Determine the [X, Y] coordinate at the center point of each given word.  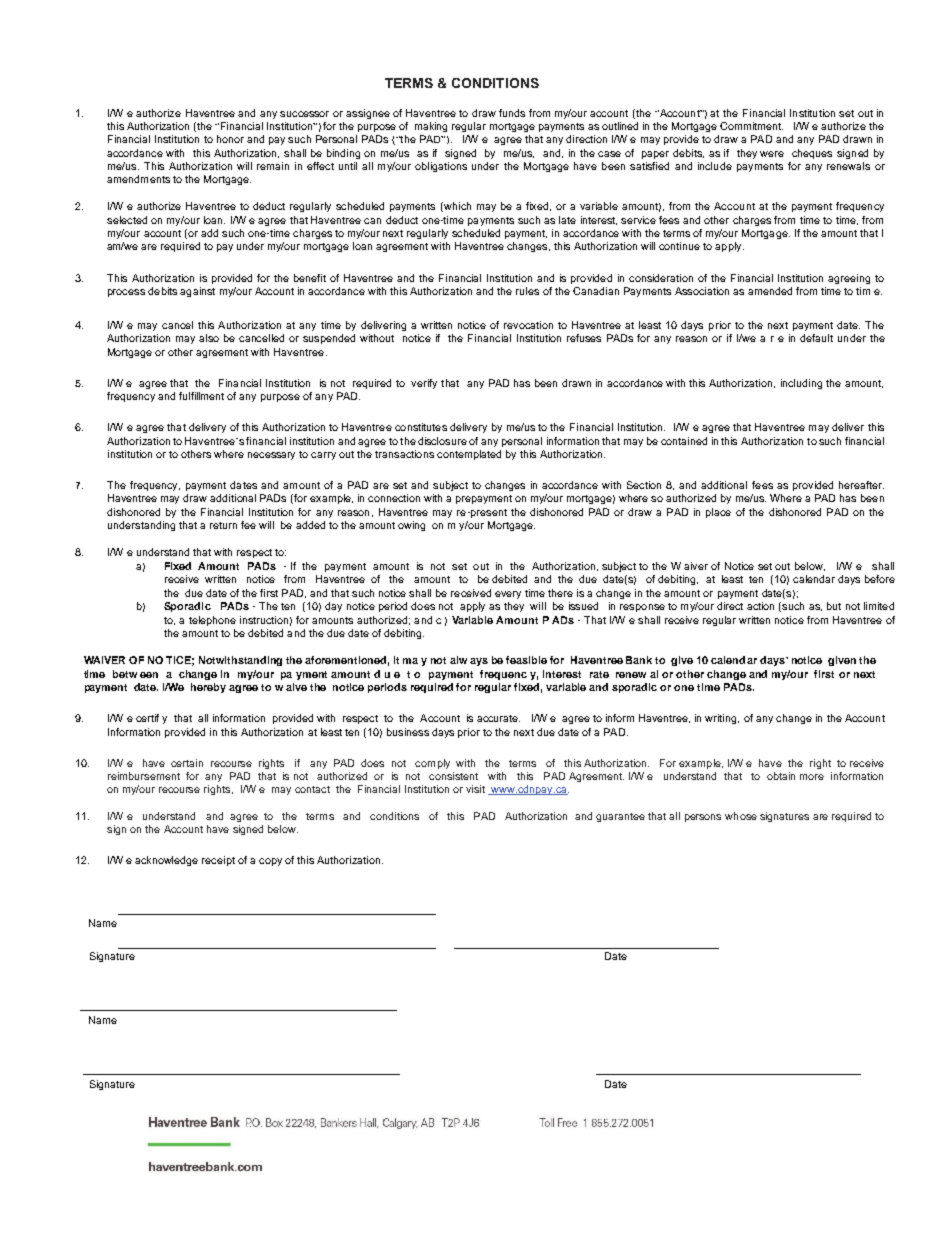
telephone [212, 621]
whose [741, 816]
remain [273, 166]
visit [475, 789]
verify [424, 384]
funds [512, 113]
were [772, 154]
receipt [218, 861]
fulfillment [201, 396]
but [834, 606]
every [508, 595]
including [801, 384]
